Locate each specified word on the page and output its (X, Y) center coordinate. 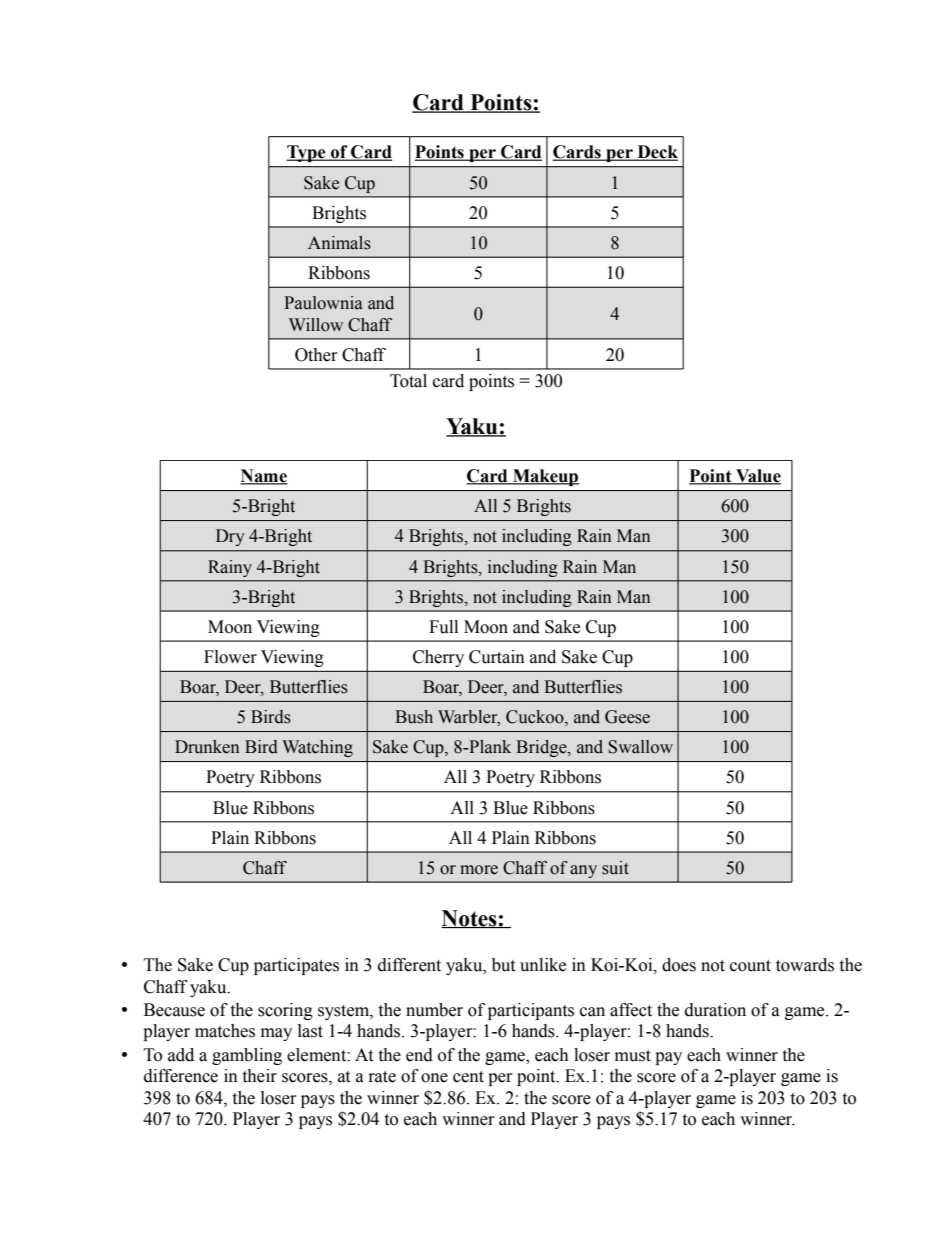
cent (468, 1077)
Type (307, 153)
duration (715, 1010)
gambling (247, 1056)
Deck (656, 153)
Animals (339, 243)
